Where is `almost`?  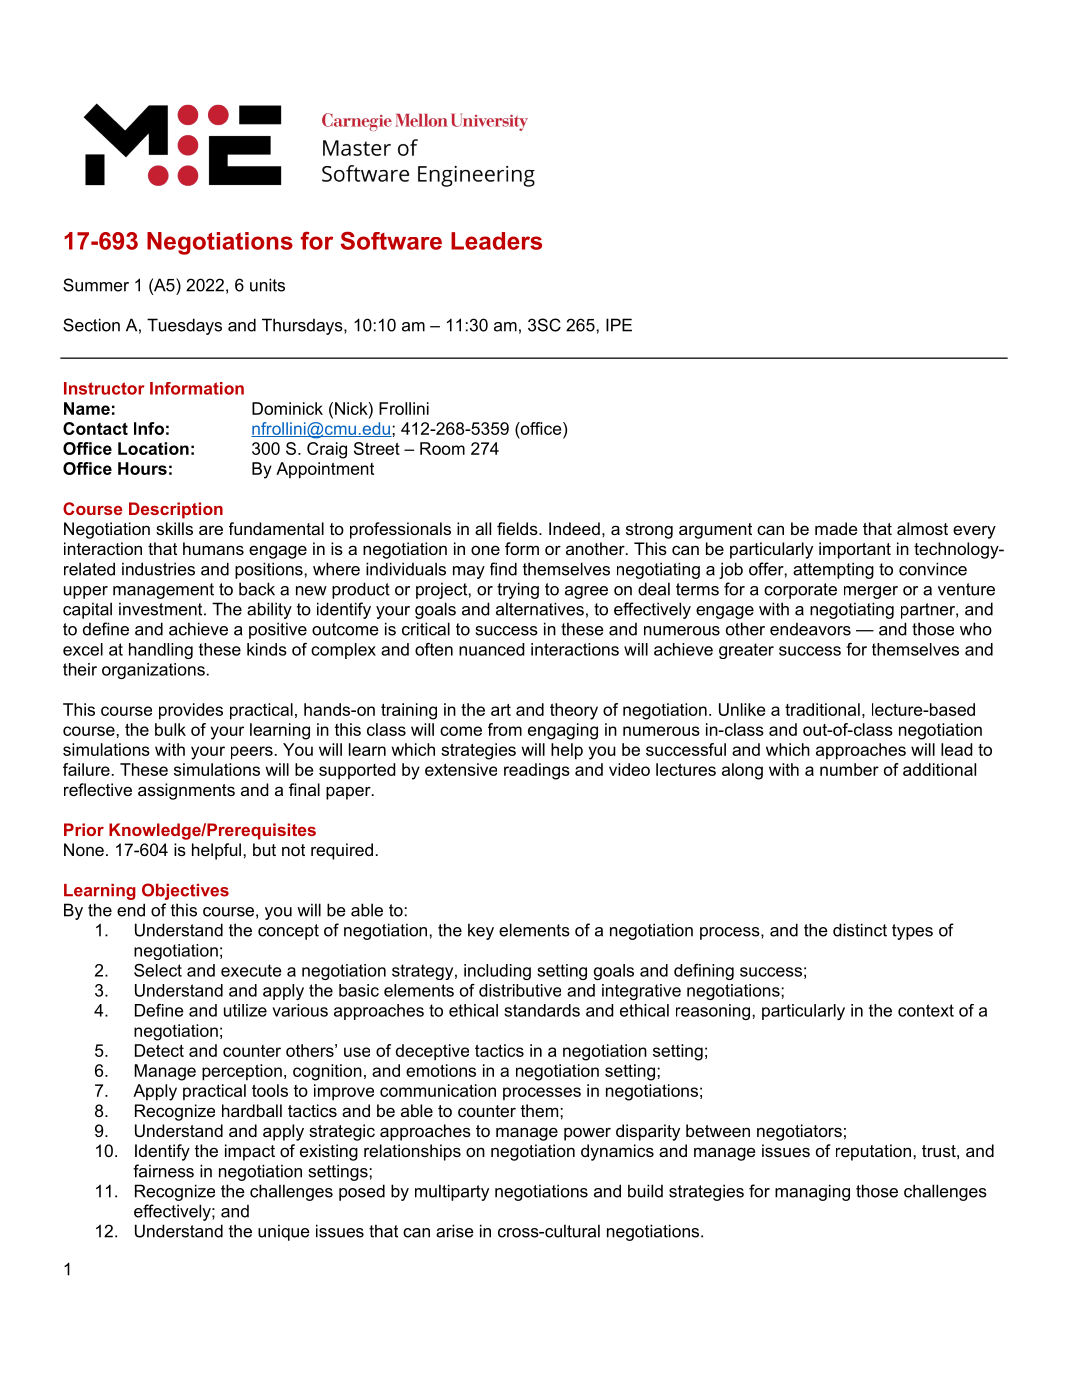
almost is located at coordinates (922, 528).
